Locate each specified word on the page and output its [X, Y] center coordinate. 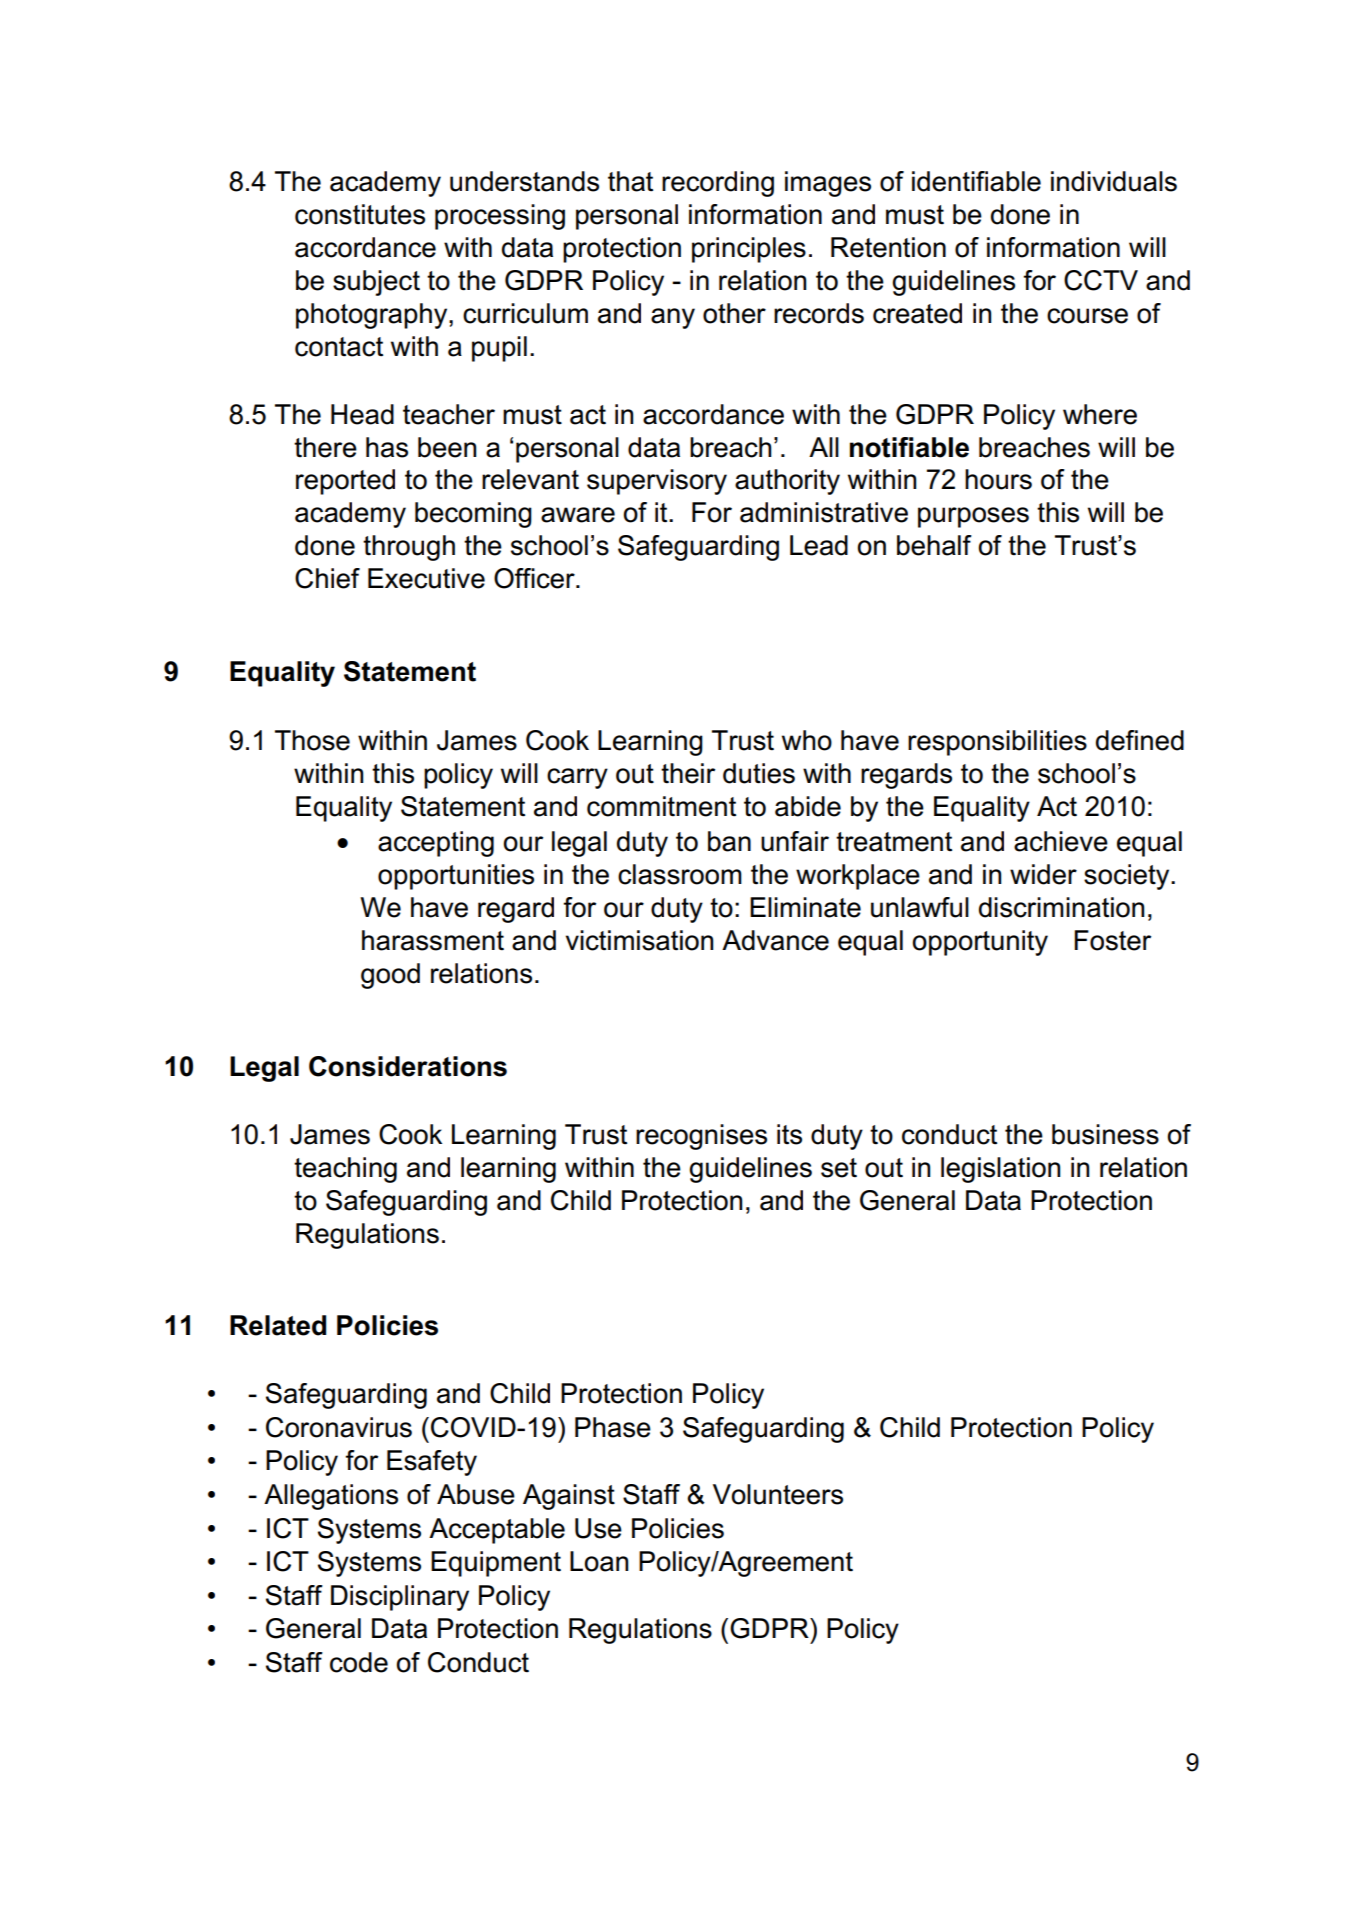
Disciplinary [400, 1598]
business [1105, 1134]
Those [312, 740]
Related [278, 1325]
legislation [1000, 1170]
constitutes [360, 214]
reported [345, 482]
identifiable [976, 181]
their [688, 773]
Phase [613, 1427]
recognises [701, 1137]
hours [998, 479]
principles [749, 250]
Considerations [408, 1066]
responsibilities [997, 743]
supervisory [657, 482]
